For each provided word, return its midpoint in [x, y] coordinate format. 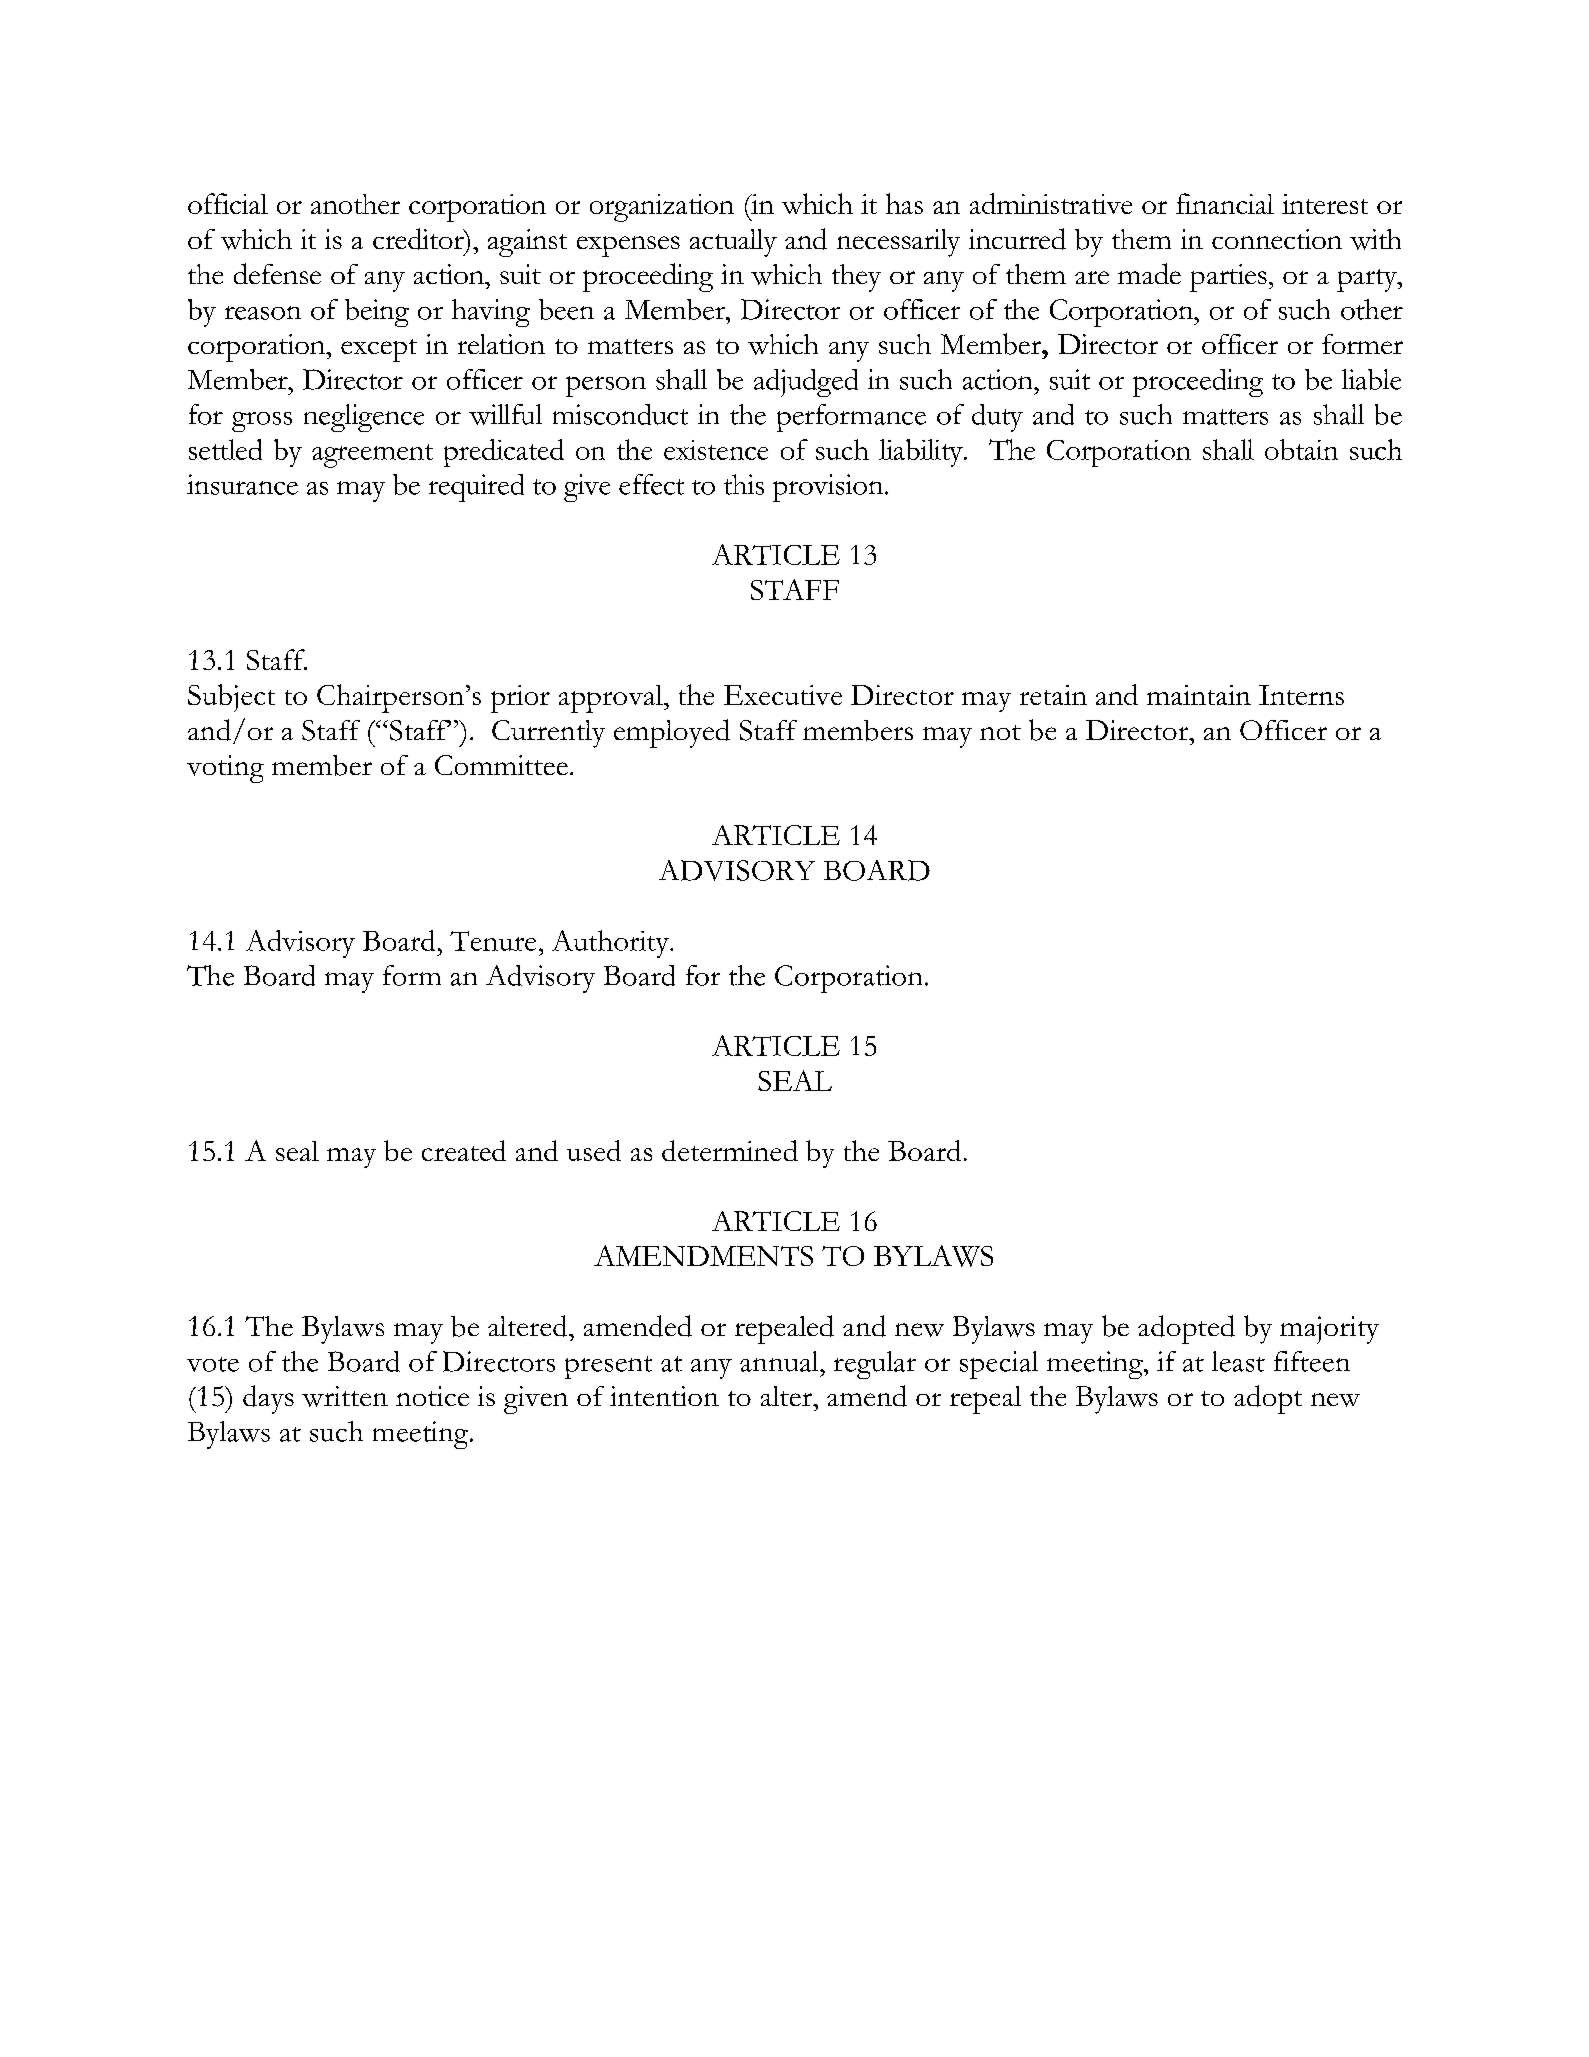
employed [672, 733]
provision [829, 488]
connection [1277, 239]
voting [225, 769]
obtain [1301, 449]
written [345, 1396]
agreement [372, 456]
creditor [419, 239]
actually [733, 243]
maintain [1199, 695]
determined [730, 1150]
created [464, 1150]
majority [1329, 1330]
